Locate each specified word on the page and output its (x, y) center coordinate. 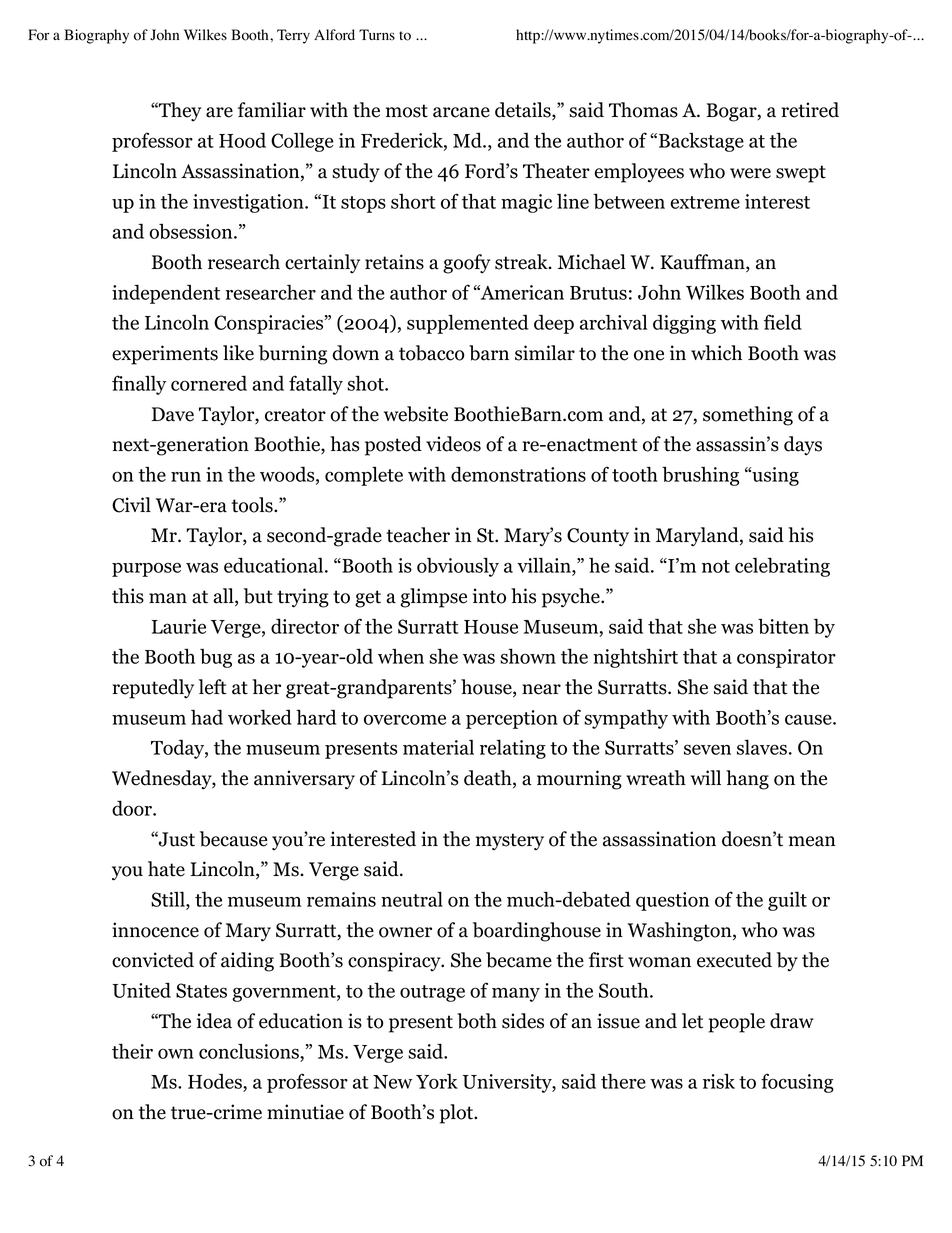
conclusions (250, 1051)
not (716, 566)
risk (719, 1081)
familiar (272, 110)
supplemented (467, 324)
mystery (510, 842)
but (258, 596)
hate (166, 869)
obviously (458, 567)
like (238, 353)
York (437, 1081)
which (716, 353)
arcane (461, 112)
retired (810, 110)
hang (747, 780)
